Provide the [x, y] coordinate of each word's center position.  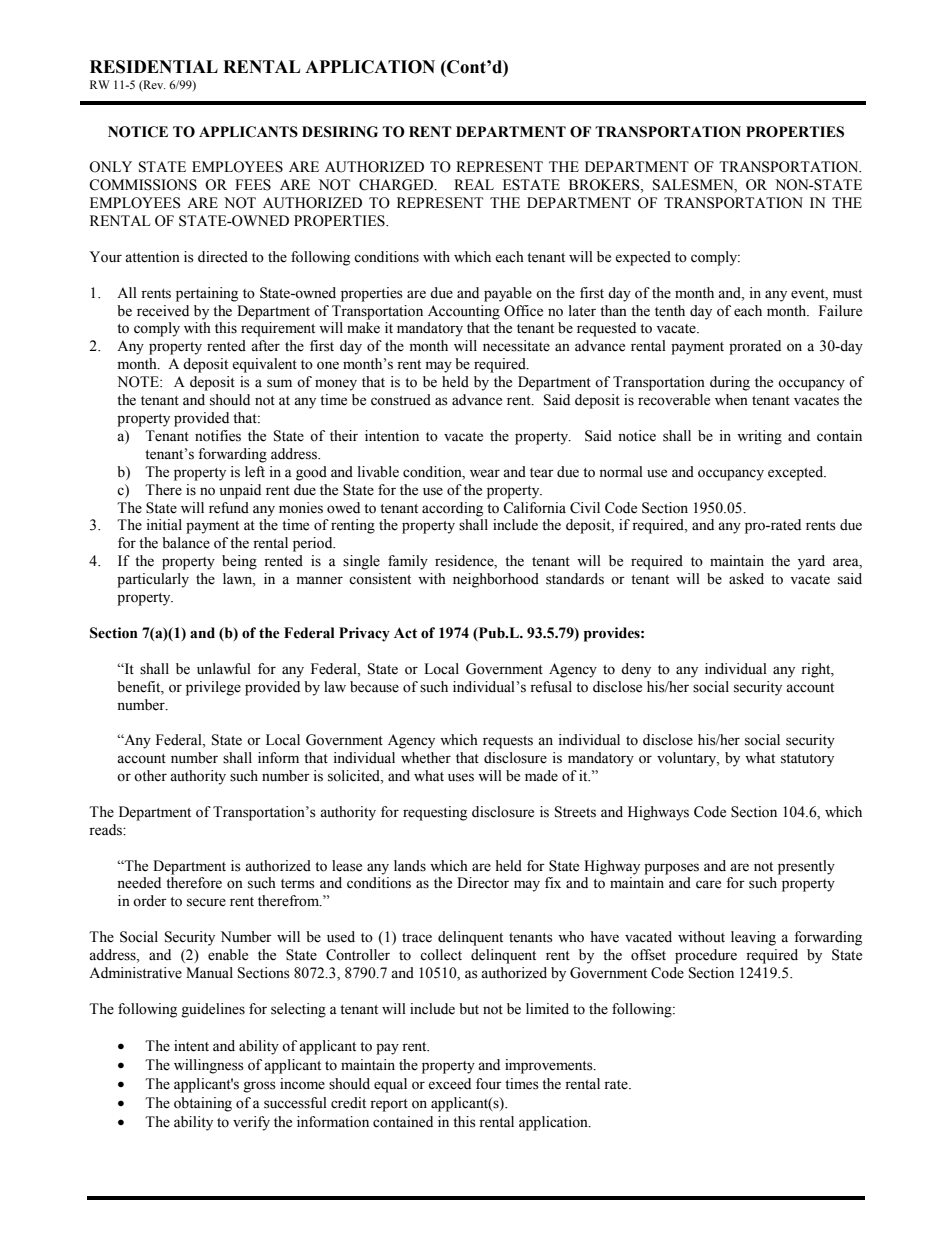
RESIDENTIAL [154, 67]
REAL [474, 184]
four [489, 1084]
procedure [706, 956]
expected [643, 258]
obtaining [203, 1104]
